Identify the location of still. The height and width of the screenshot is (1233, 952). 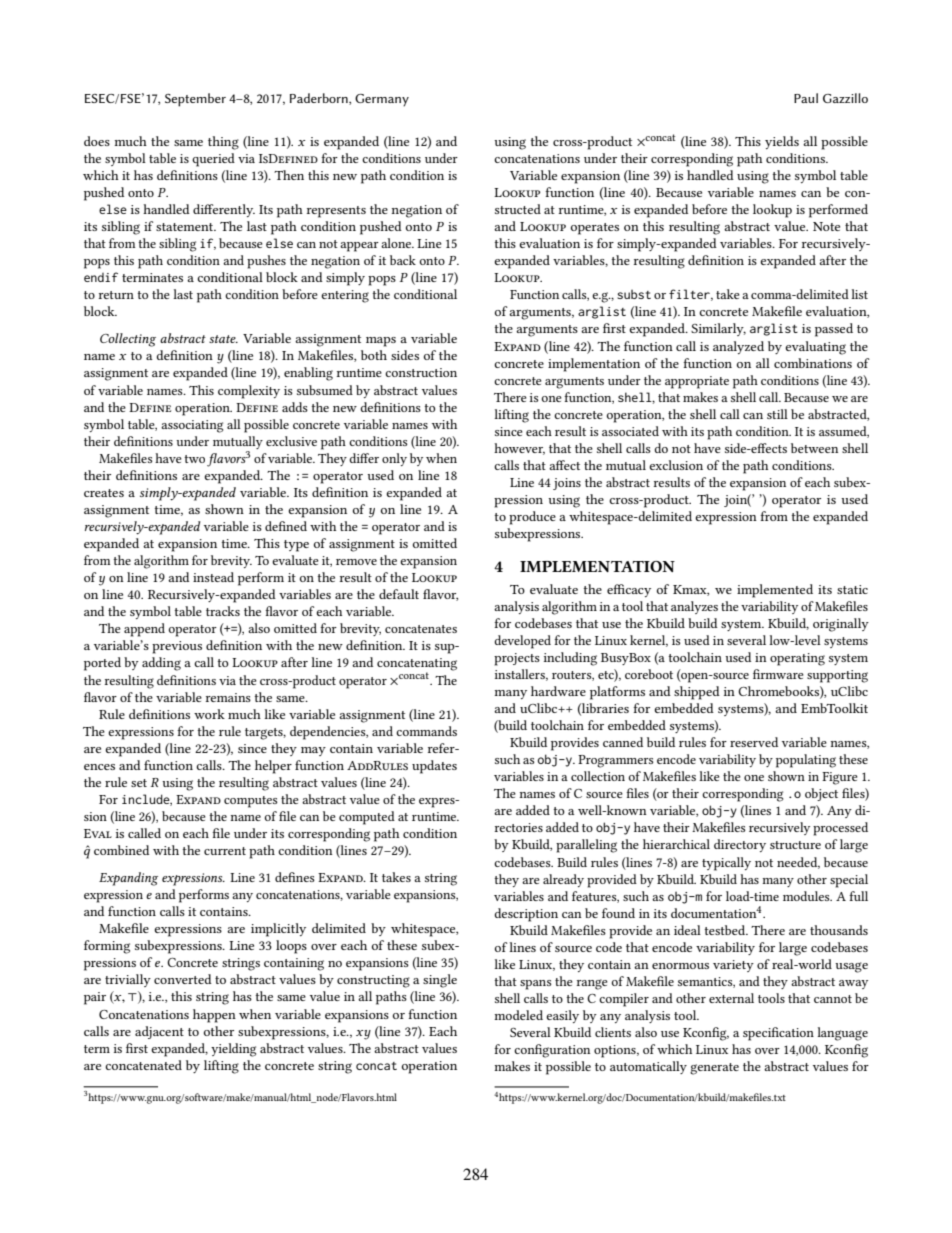
(777, 414).
